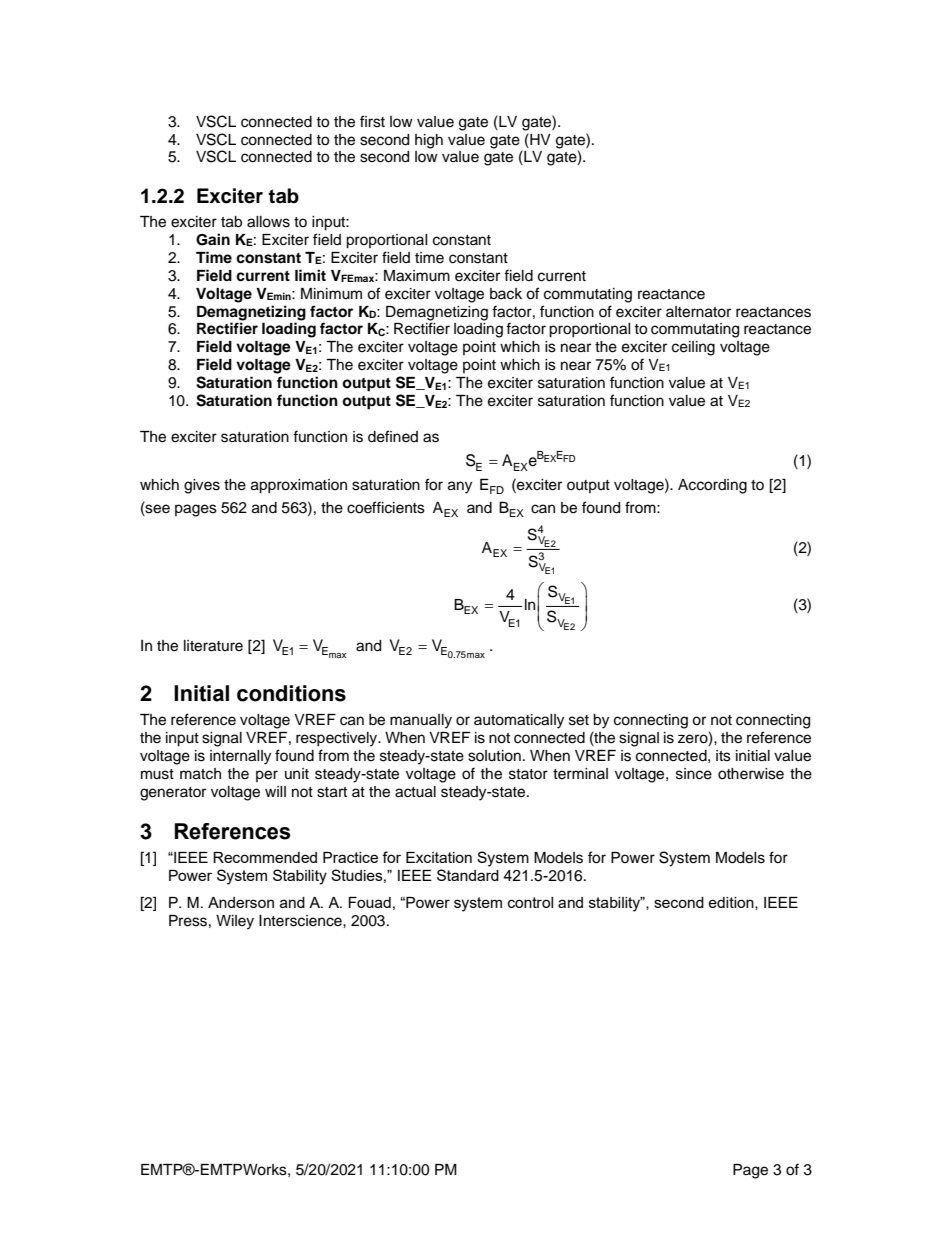 The height and width of the document is (1233, 952). What do you see at coordinates (468, 875) in the document?
I see `Standard` at bounding box center [468, 875].
